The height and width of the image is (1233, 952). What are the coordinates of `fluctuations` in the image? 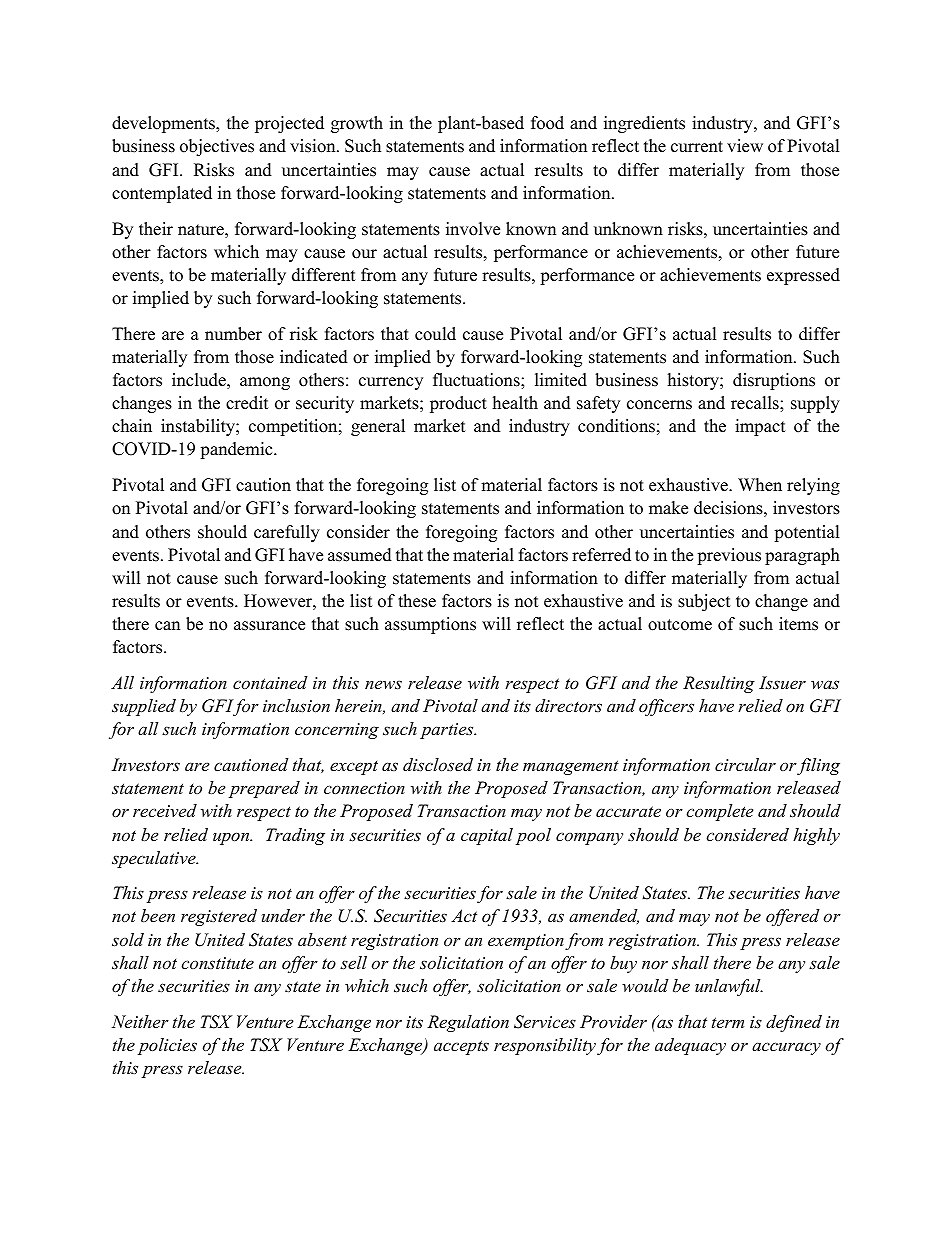 It's located at (477, 380).
